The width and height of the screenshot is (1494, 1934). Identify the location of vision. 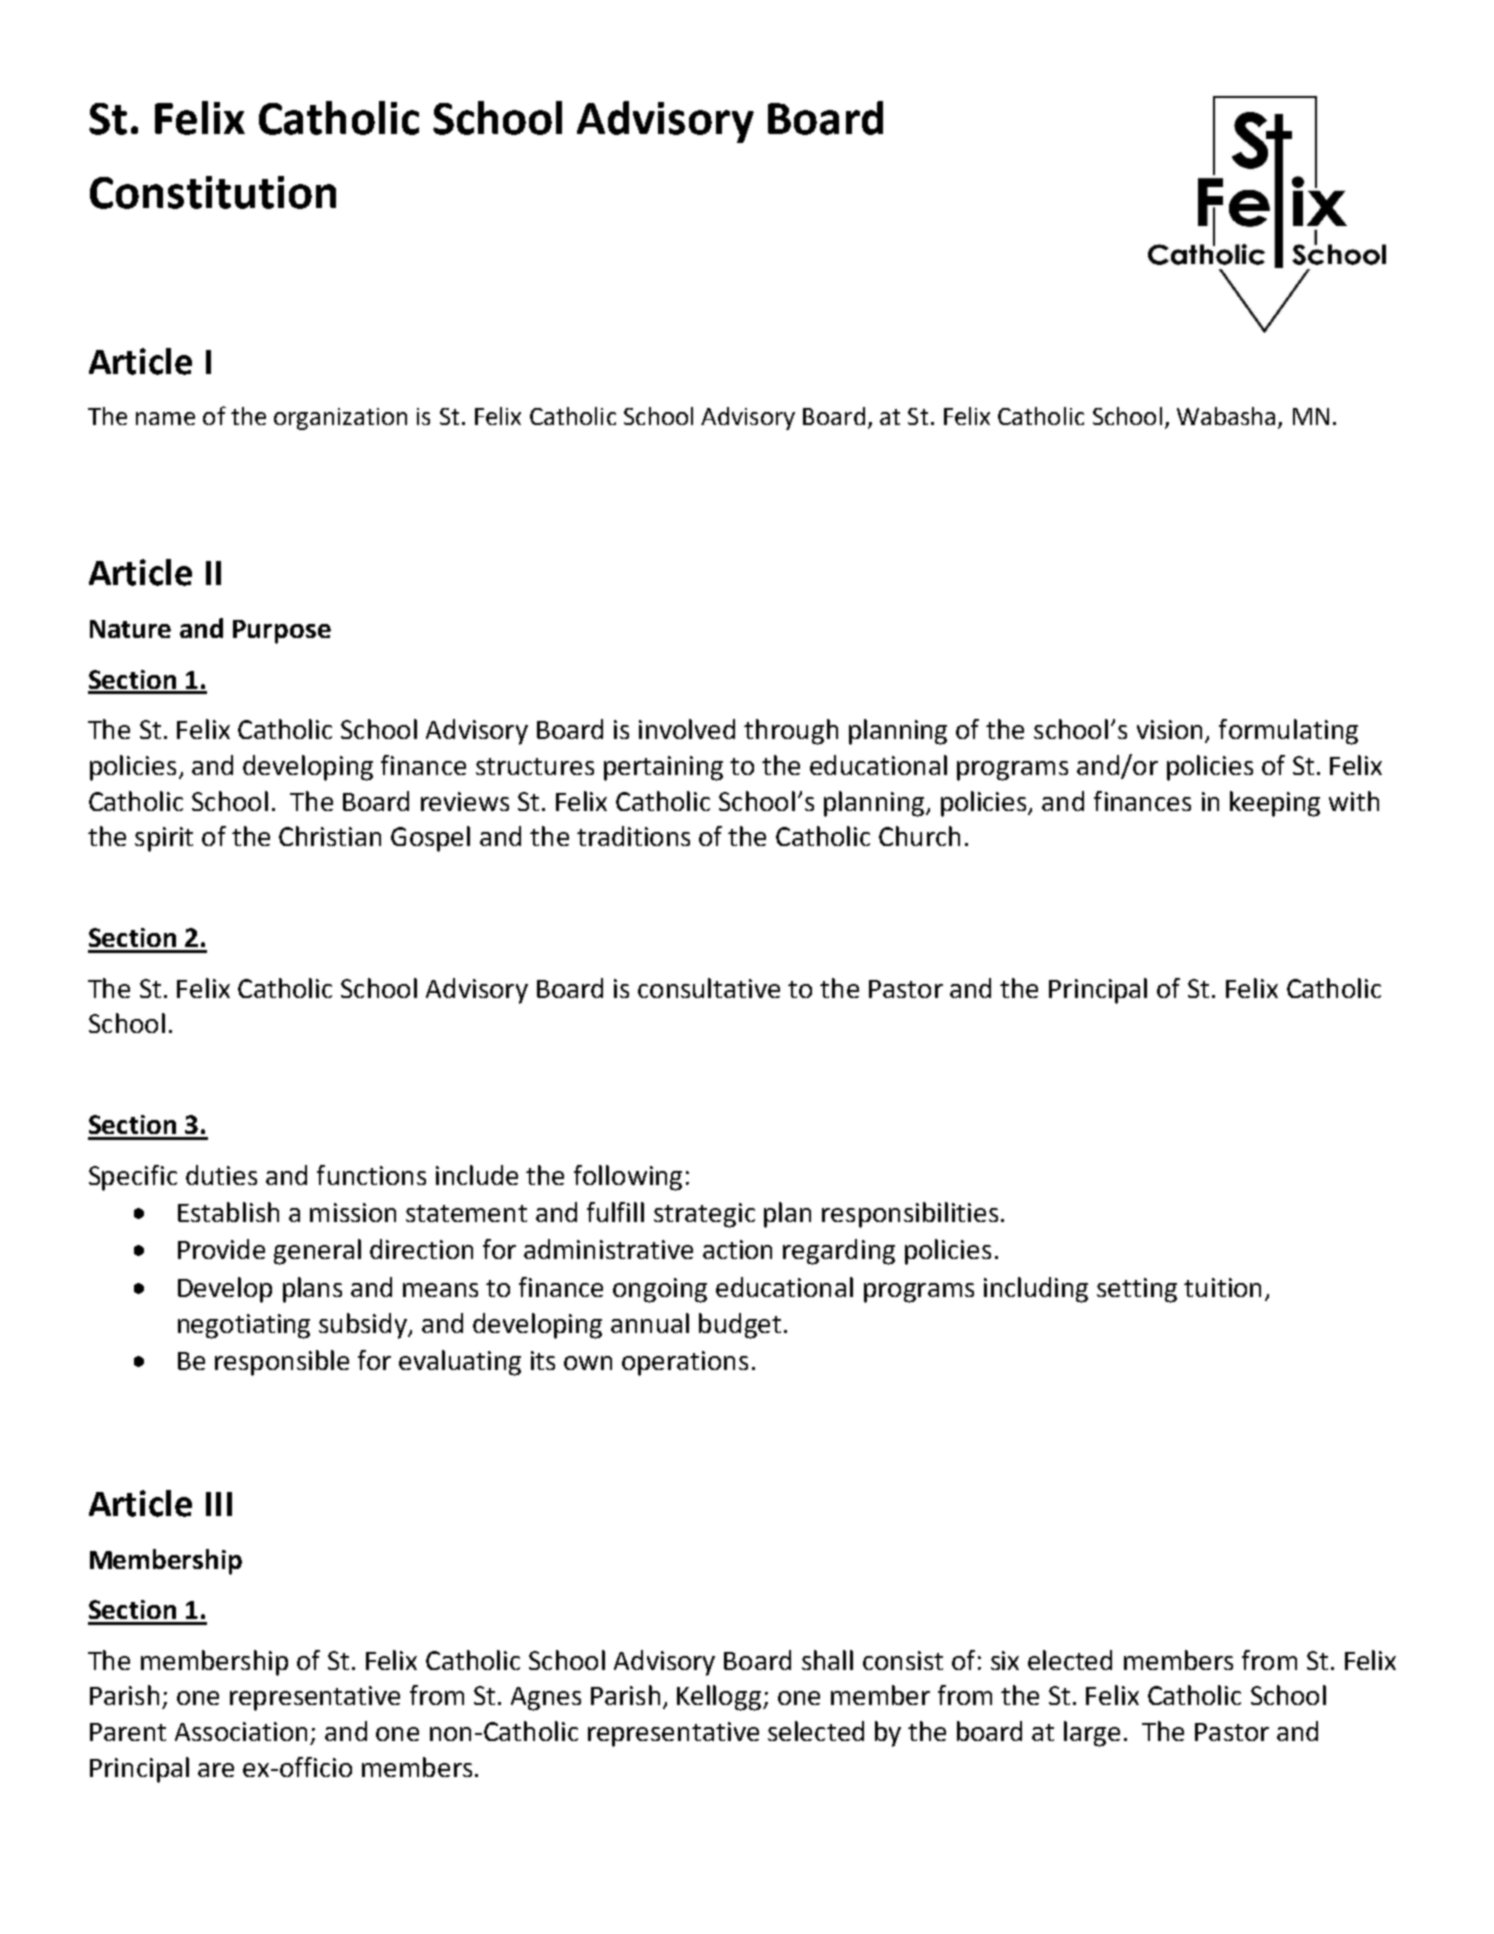
(1169, 729).
